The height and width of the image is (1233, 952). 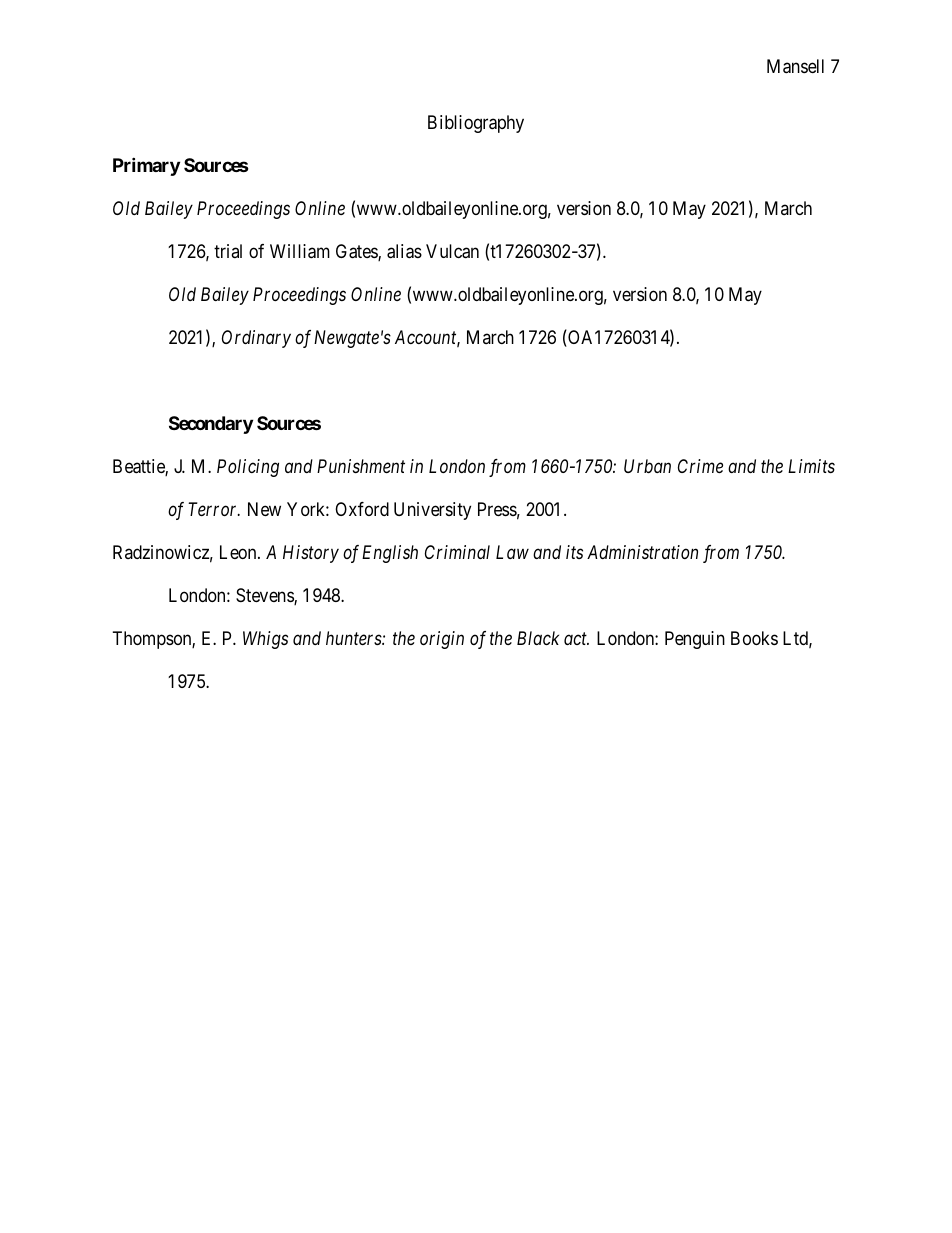 What do you see at coordinates (811, 466) in the image?
I see `Limits` at bounding box center [811, 466].
